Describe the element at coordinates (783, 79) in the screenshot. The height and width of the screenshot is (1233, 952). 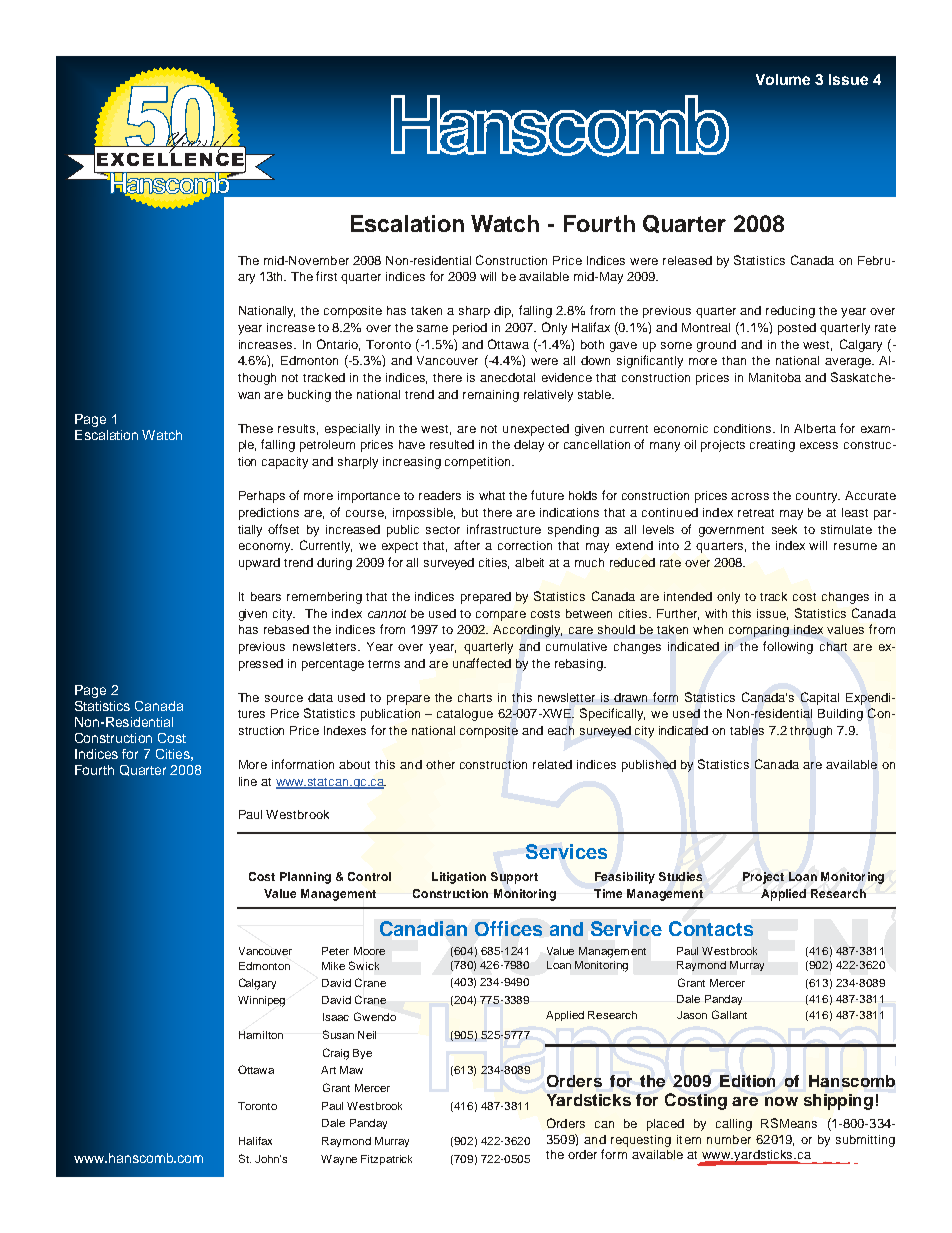
I see `Volume` at that location.
